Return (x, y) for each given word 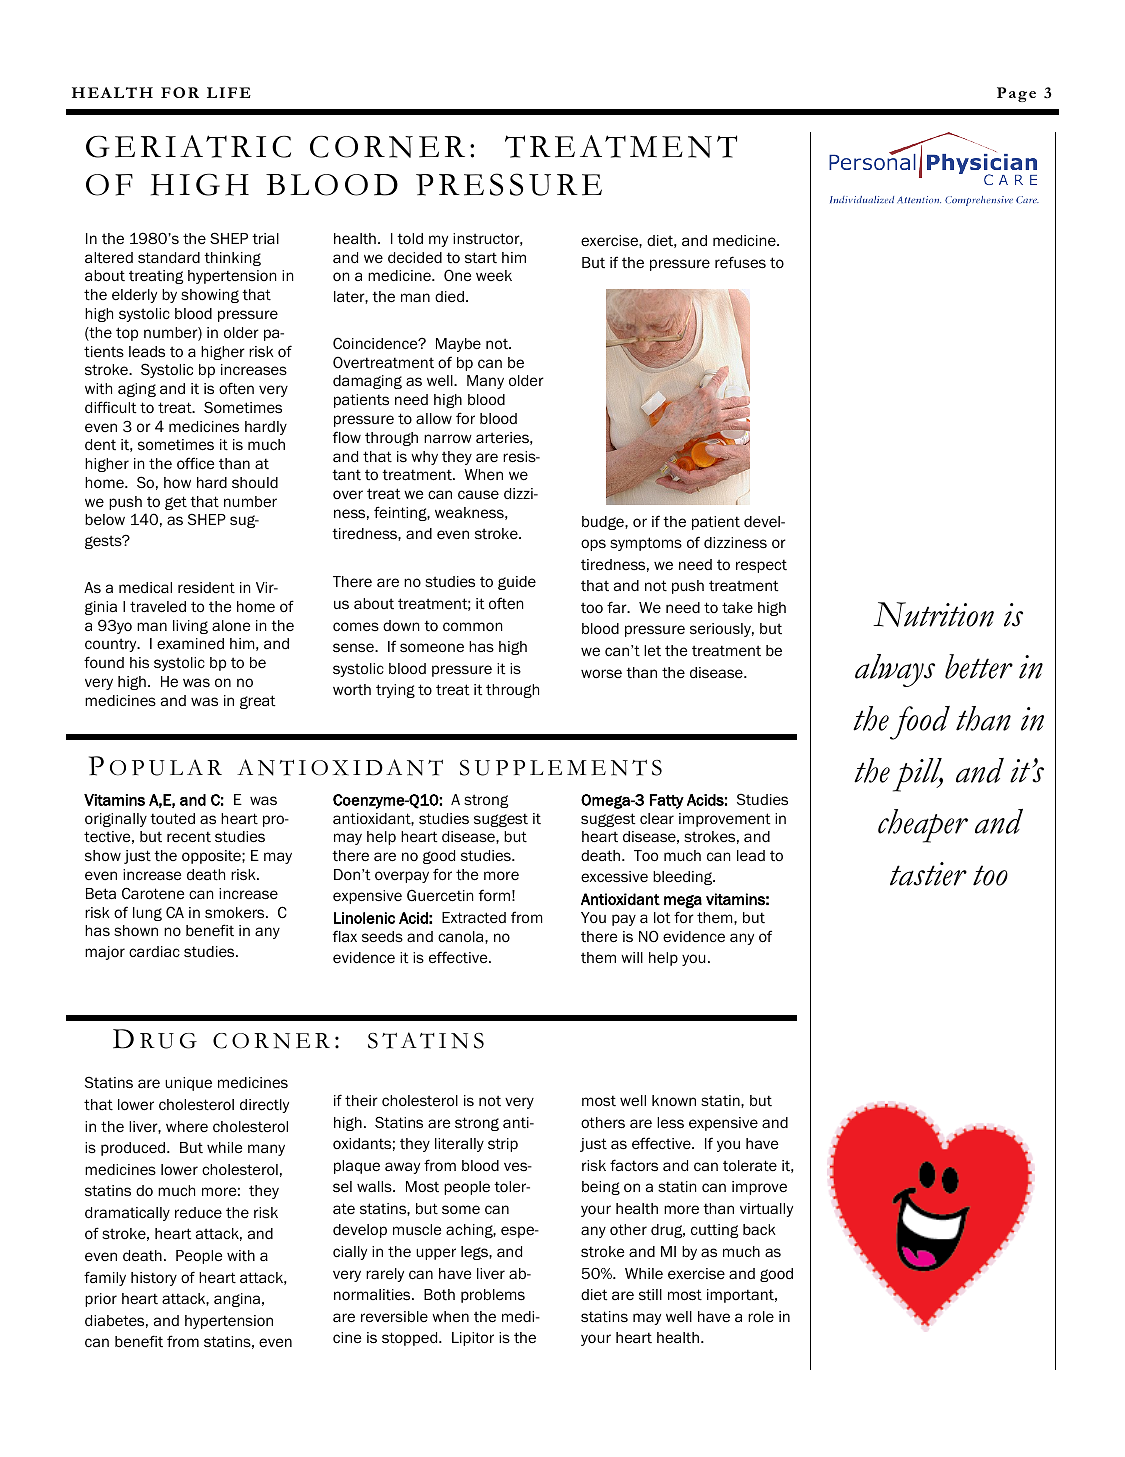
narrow (448, 439)
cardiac (154, 951)
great (257, 702)
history (154, 1279)
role (761, 1316)
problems (493, 1296)
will (632, 957)
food (920, 723)
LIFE (229, 92)
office (195, 463)
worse (601, 673)
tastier (928, 874)
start (481, 257)
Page (1016, 94)
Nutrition (933, 614)
